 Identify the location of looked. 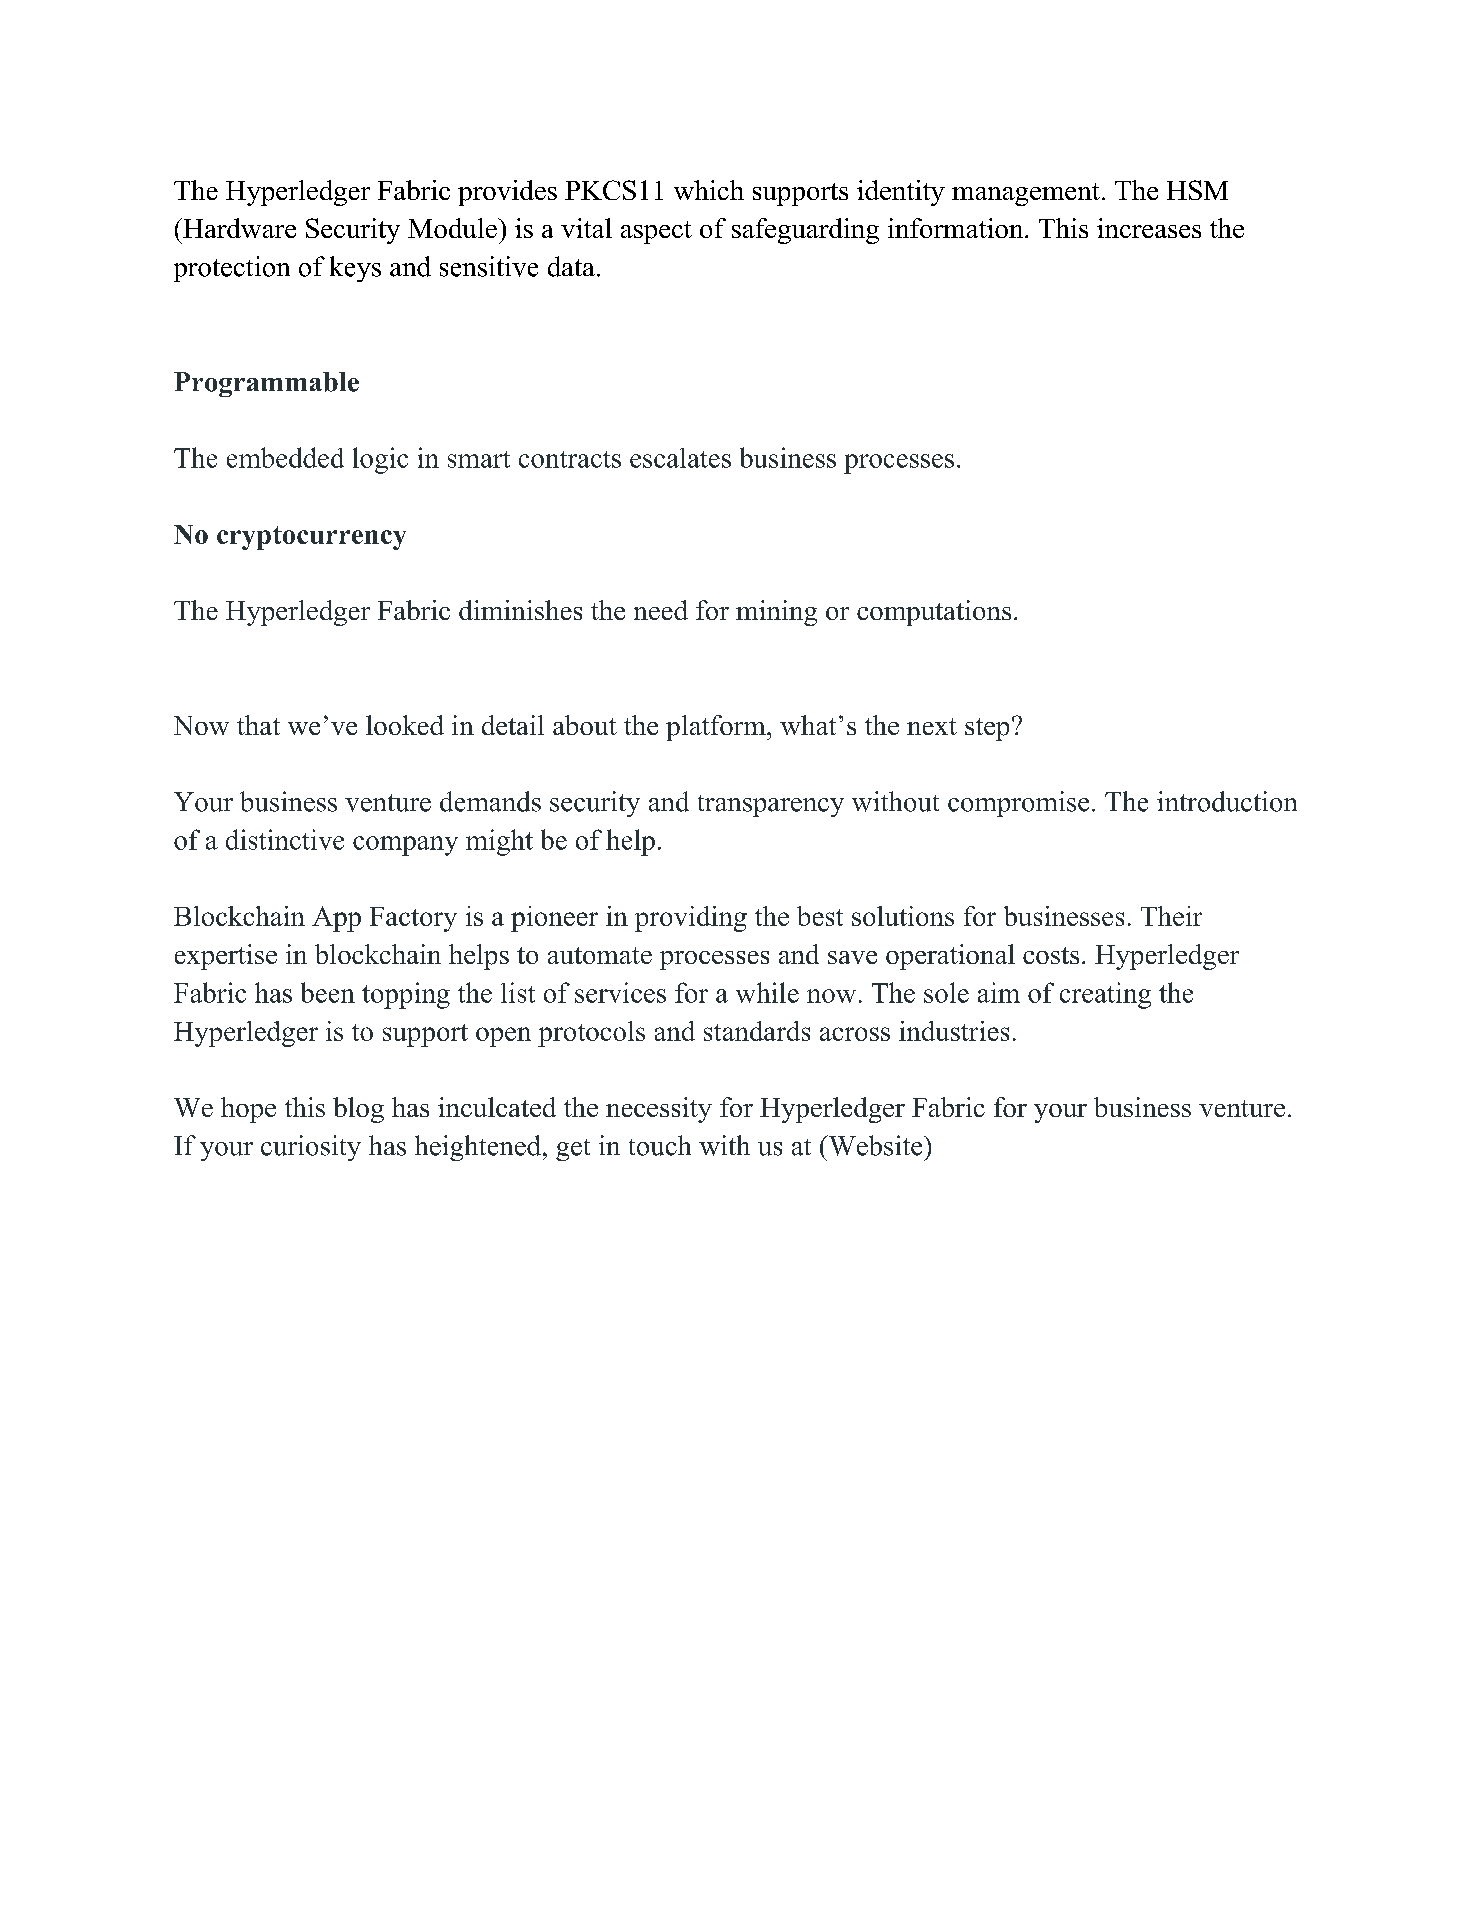
(405, 725).
